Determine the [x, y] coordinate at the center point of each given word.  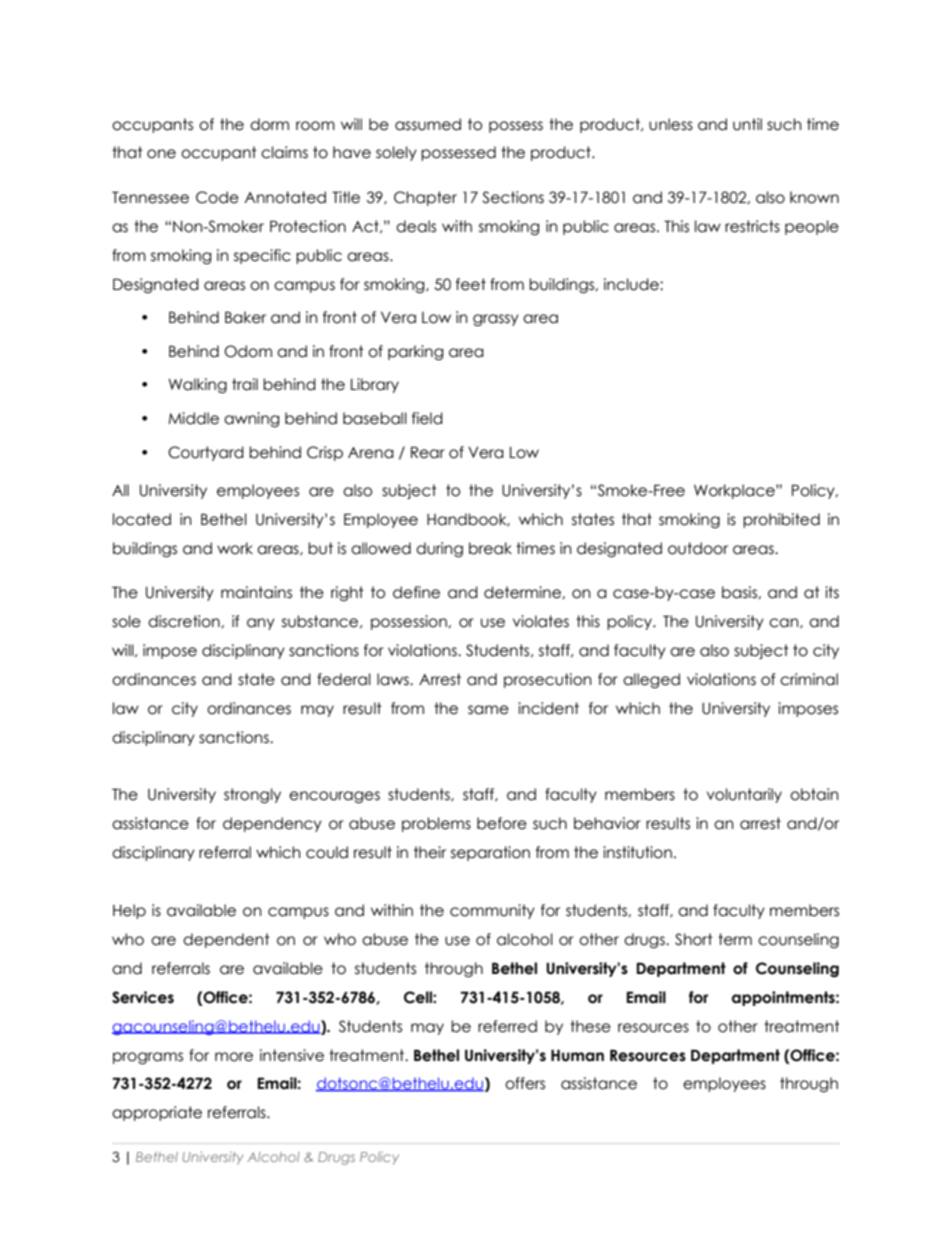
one [161, 154]
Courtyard [206, 453]
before [502, 823]
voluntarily [744, 795]
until [747, 124]
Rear [428, 452]
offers [525, 1083]
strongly [252, 795]
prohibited [781, 520]
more [234, 1057]
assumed [428, 124]
